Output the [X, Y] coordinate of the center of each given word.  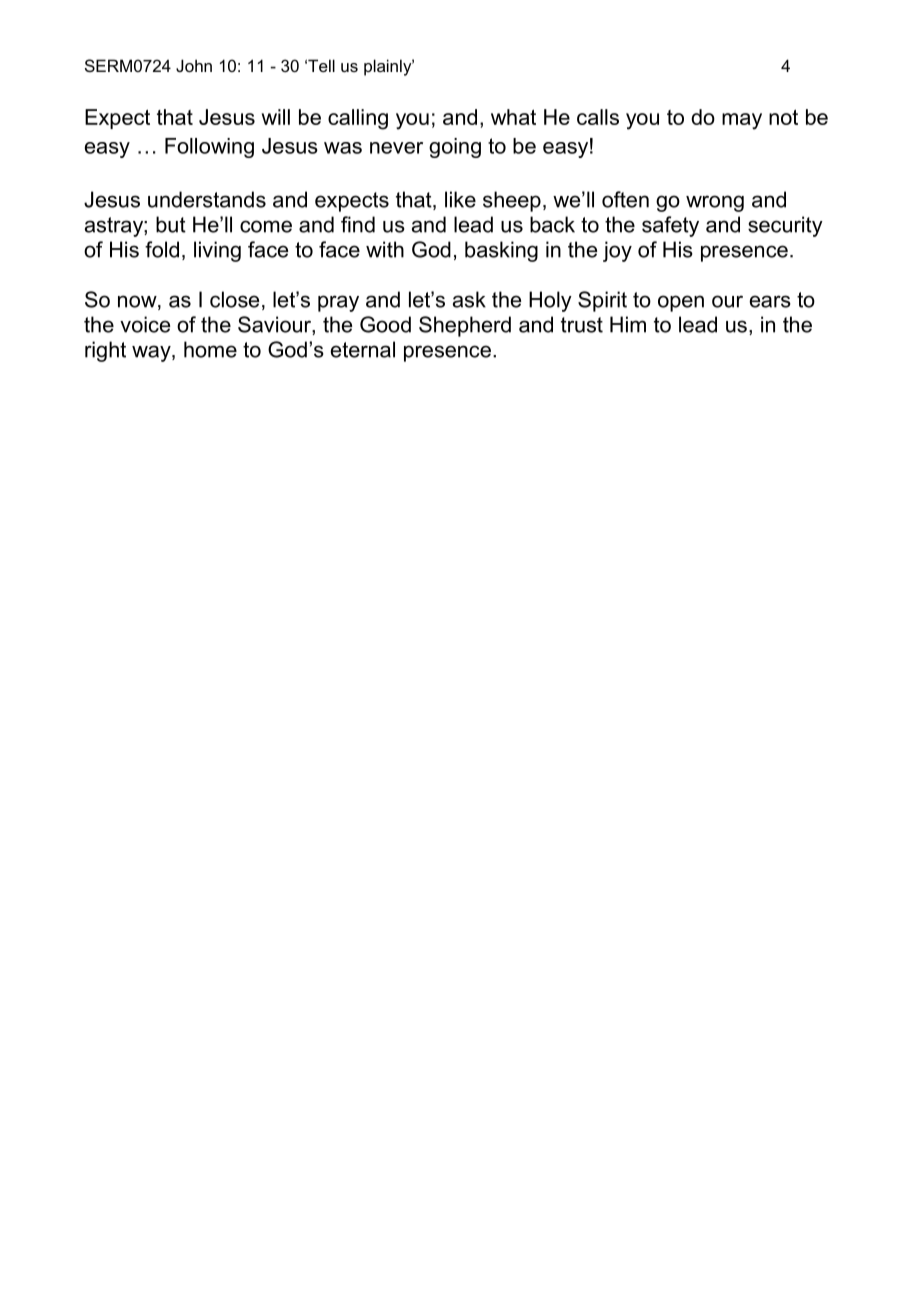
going [455, 148]
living [217, 251]
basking [501, 251]
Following [209, 148]
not [783, 117]
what [513, 117]
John [194, 65]
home [210, 349]
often [625, 199]
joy [617, 251]
